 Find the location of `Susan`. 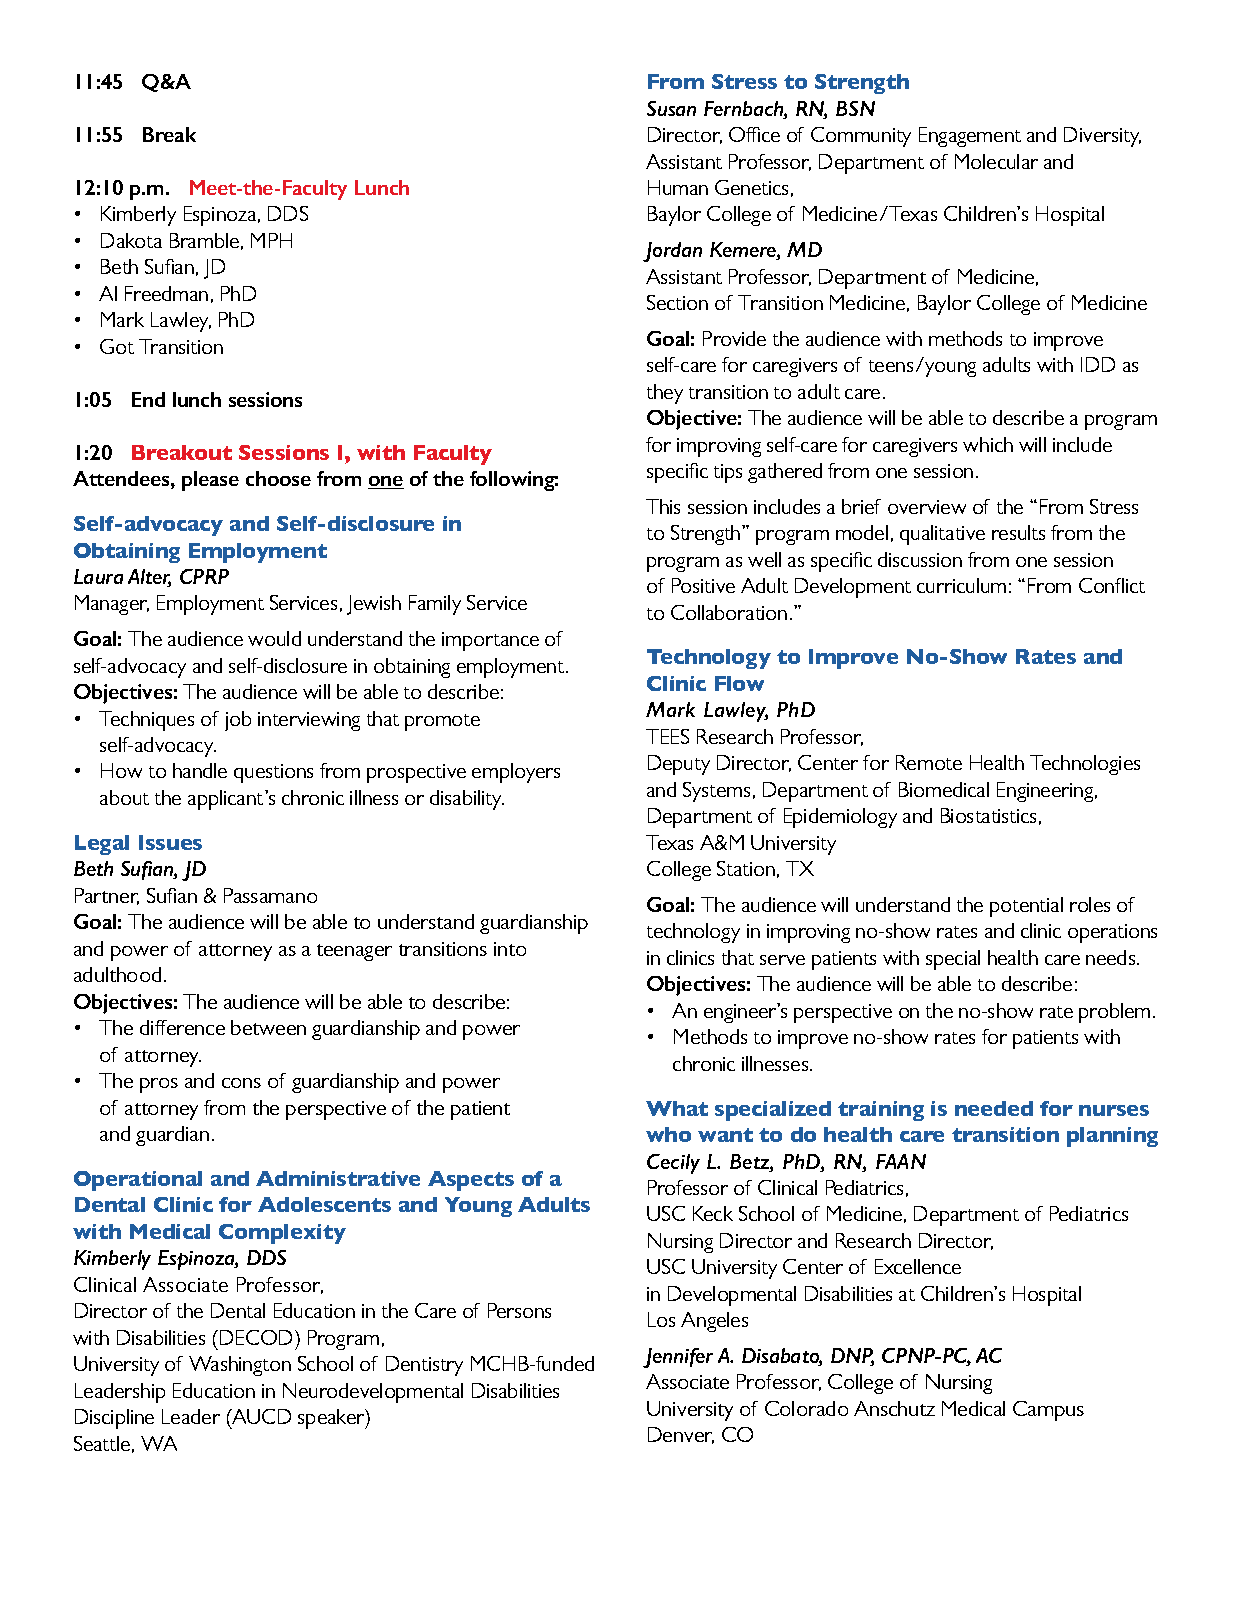

Susan is located at coordinates (671, 108).
